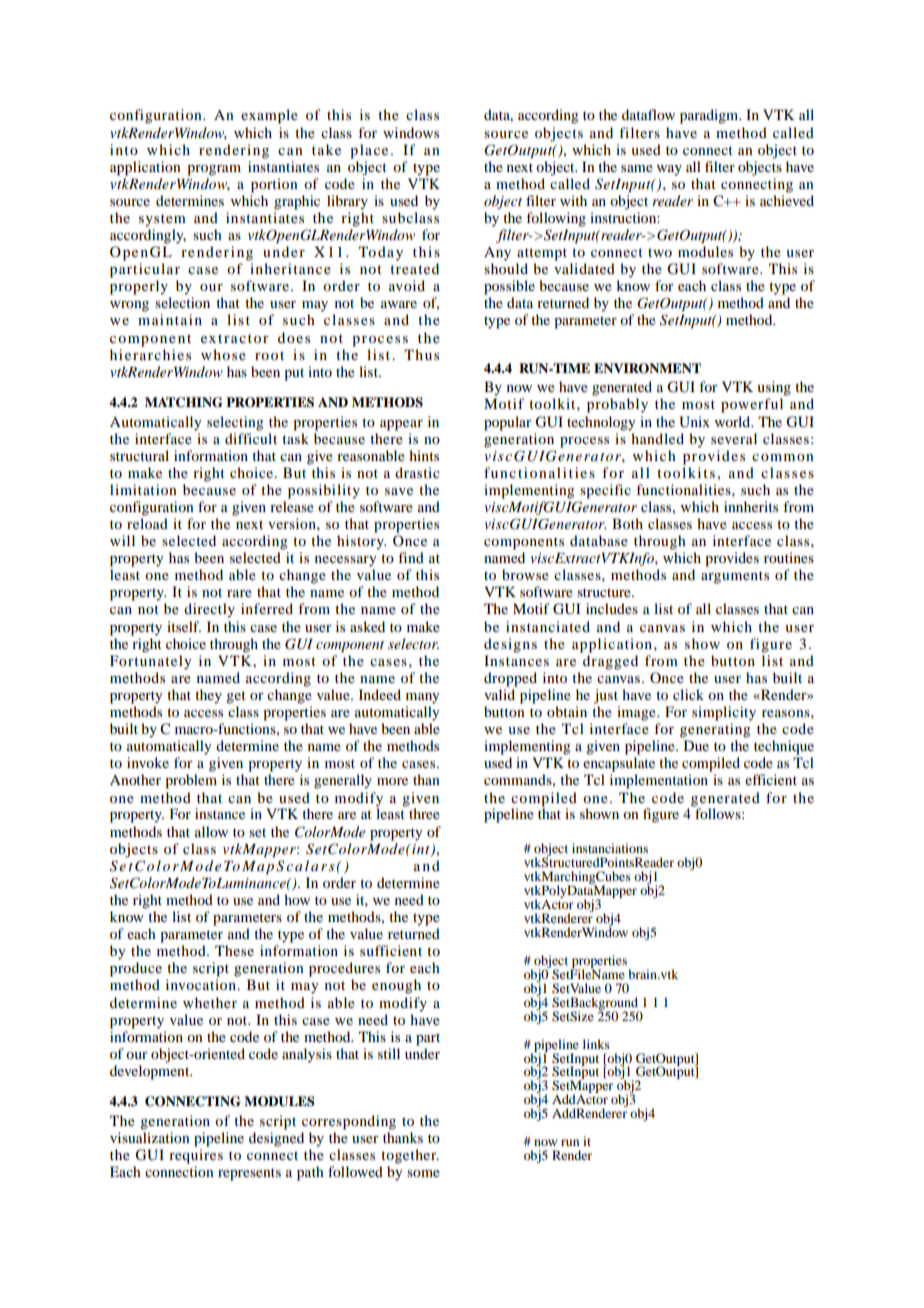 This screenshot has width=924, height=1308. Describe the element at coordinates (659, 781) in the screenshot. I see `implementation` at that location.
